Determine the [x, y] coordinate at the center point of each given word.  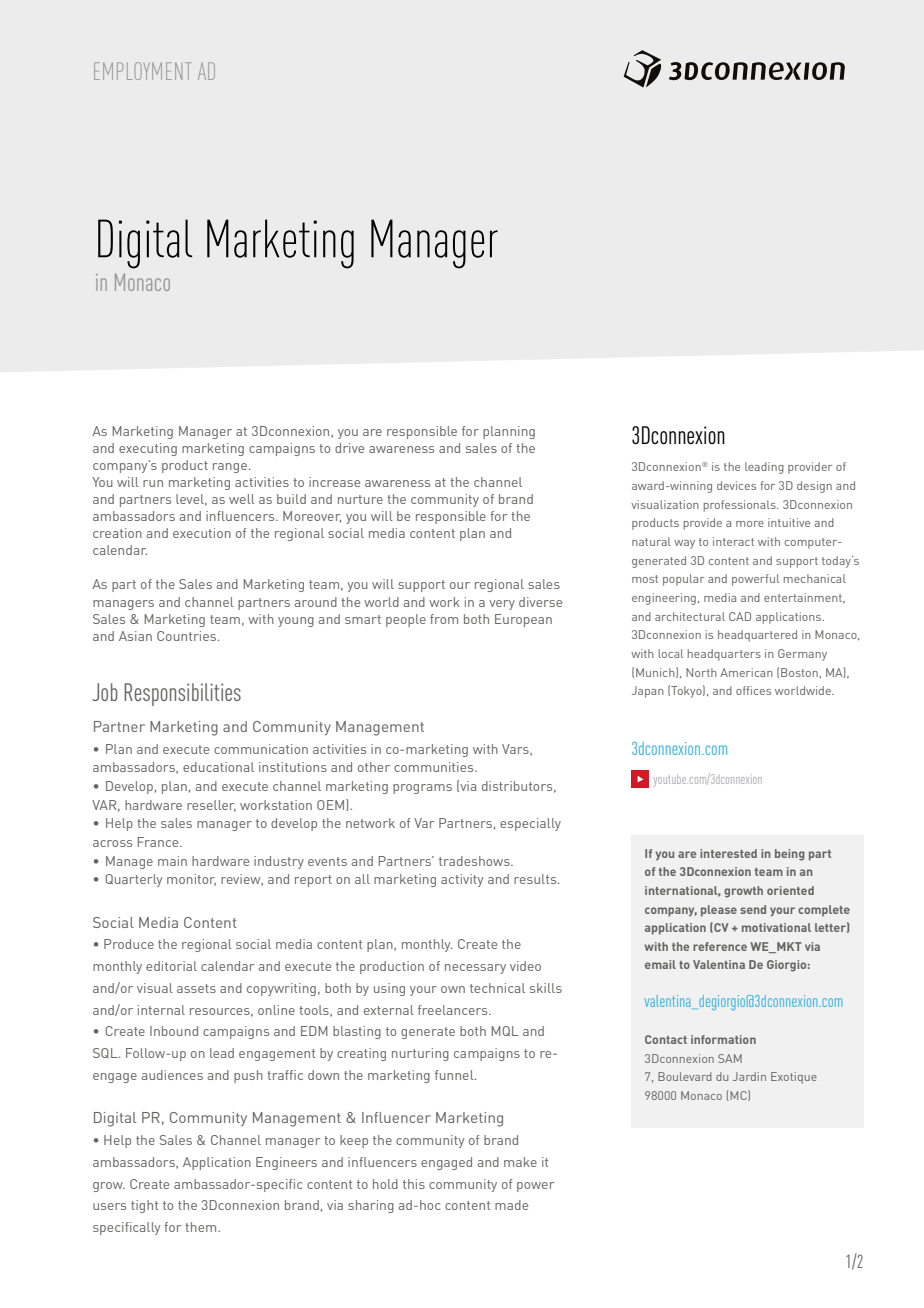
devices [736, 485]
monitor [191, 880]
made [511, 1205]
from [444, 619]
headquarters [724, 655]
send [753, 909]
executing [148, 449]
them [202, 1227]
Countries [188, 636]
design [814, 487]
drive [349, 448]
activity [462, 880]
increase [334, 482]
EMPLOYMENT [142, 71]
